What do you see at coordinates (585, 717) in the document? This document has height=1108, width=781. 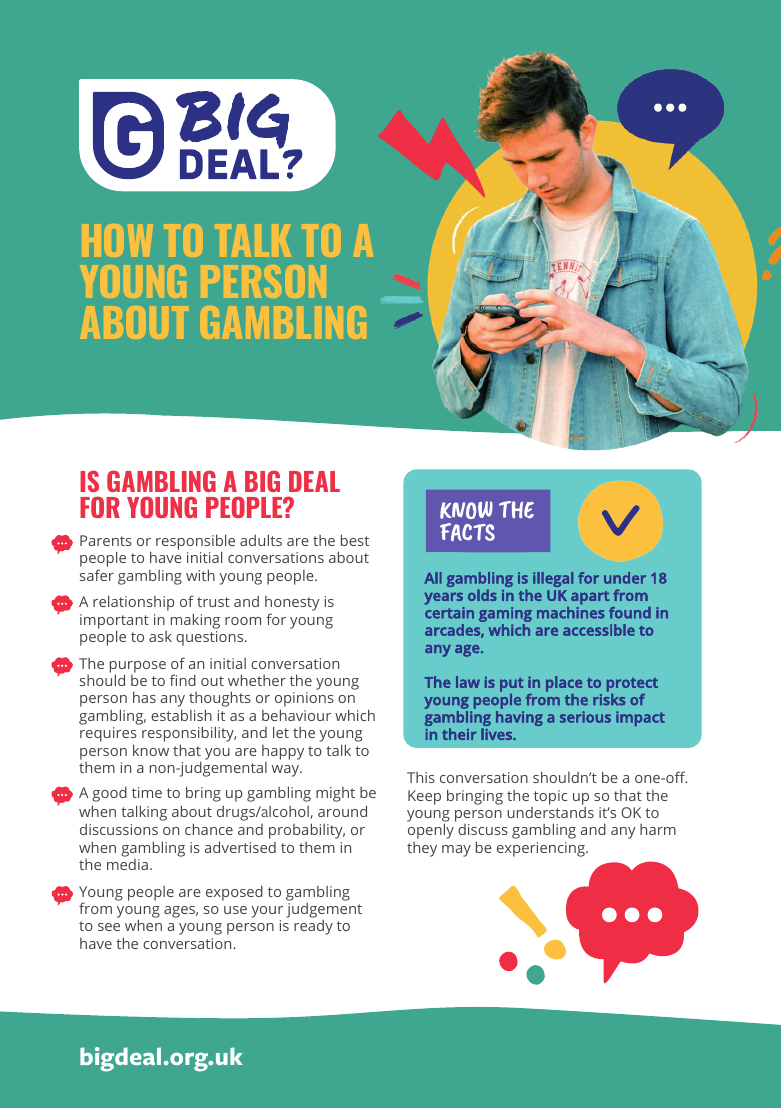 I see `serious` at bounding box center [585, 717].
